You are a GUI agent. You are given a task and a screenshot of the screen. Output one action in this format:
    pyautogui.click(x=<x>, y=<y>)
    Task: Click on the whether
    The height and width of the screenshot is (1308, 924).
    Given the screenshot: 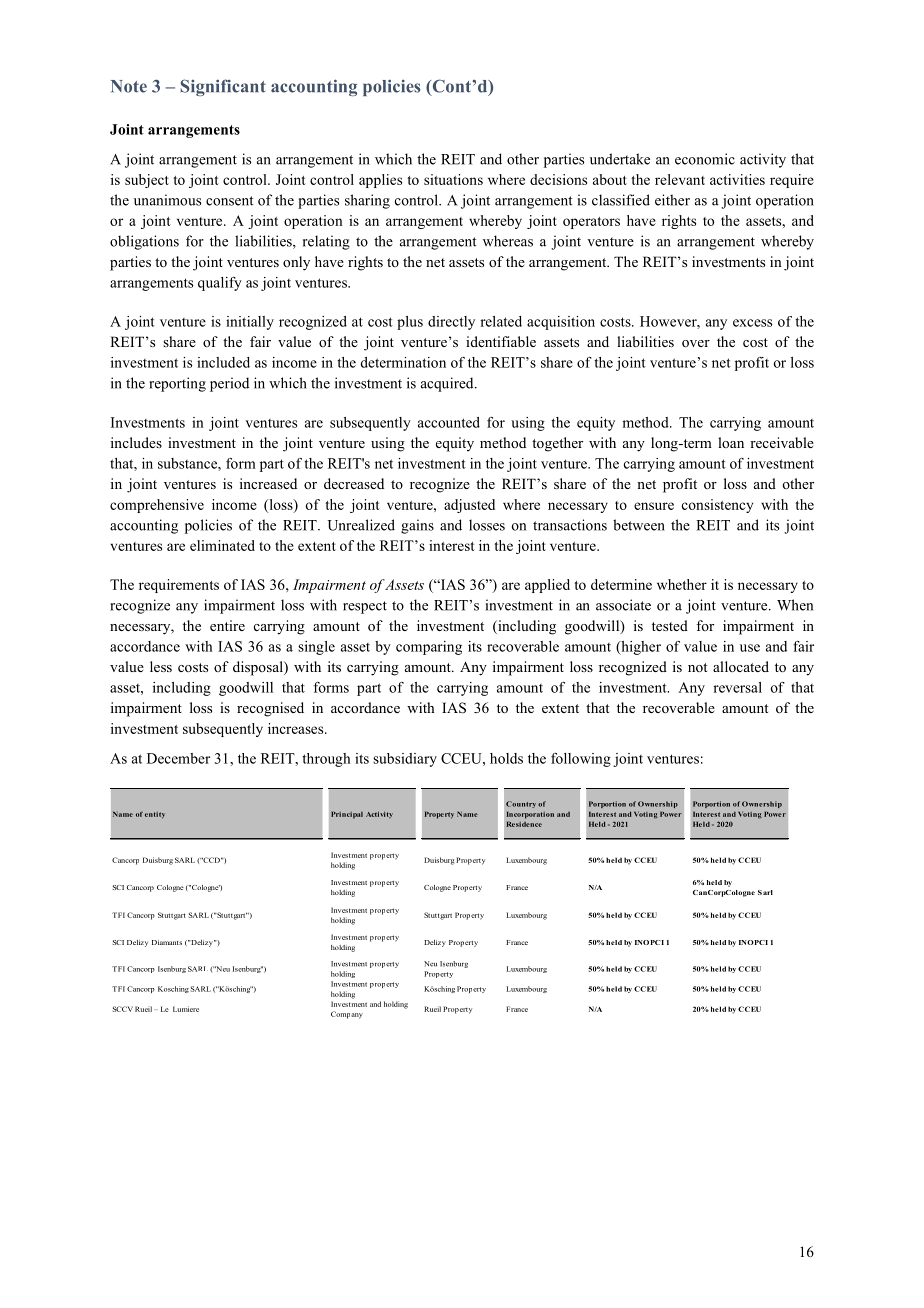 What is the action you would take?
    pyautogui.click(x=682, y=584)
